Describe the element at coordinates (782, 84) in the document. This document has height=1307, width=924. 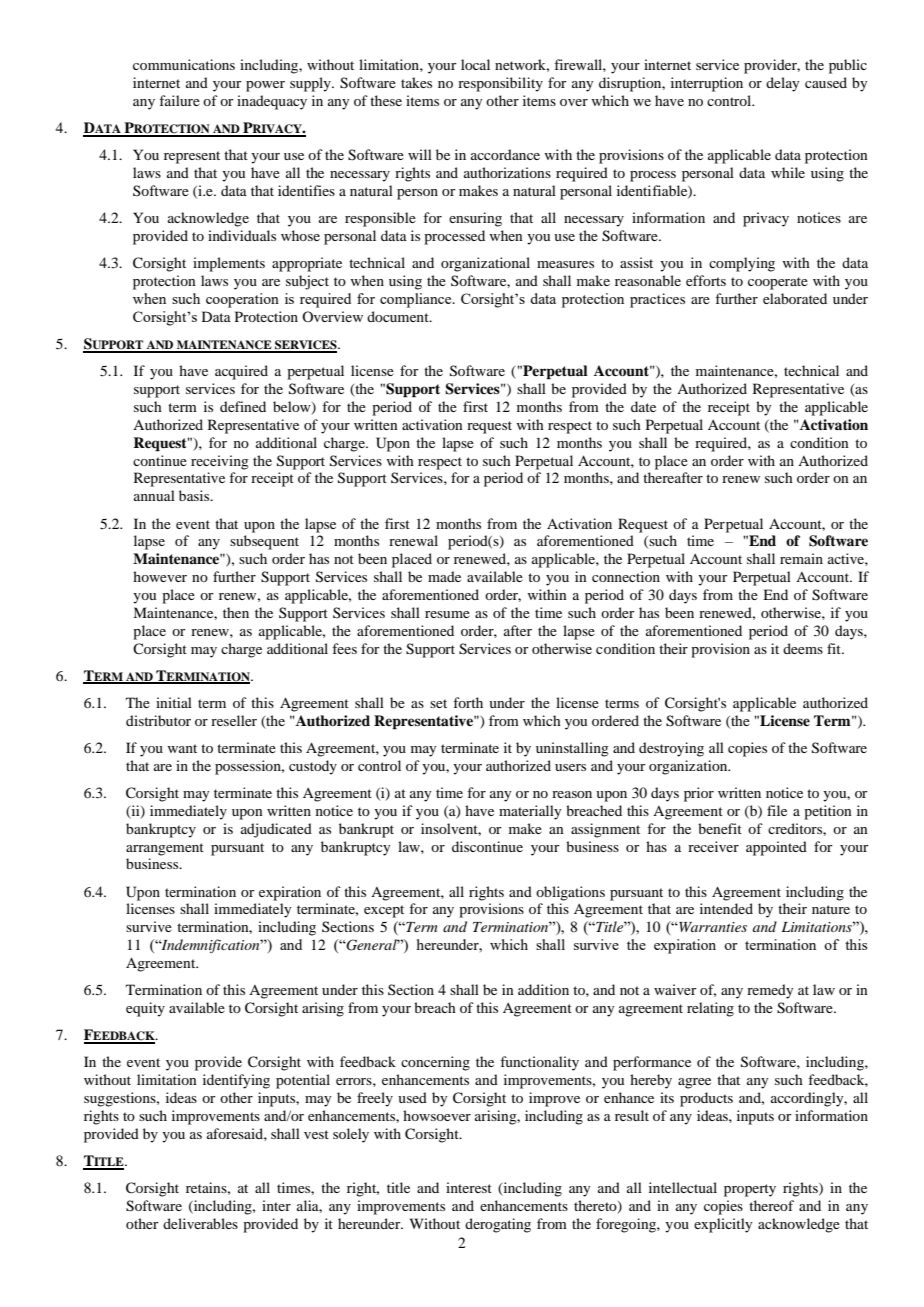
I see `delay` at that location.
